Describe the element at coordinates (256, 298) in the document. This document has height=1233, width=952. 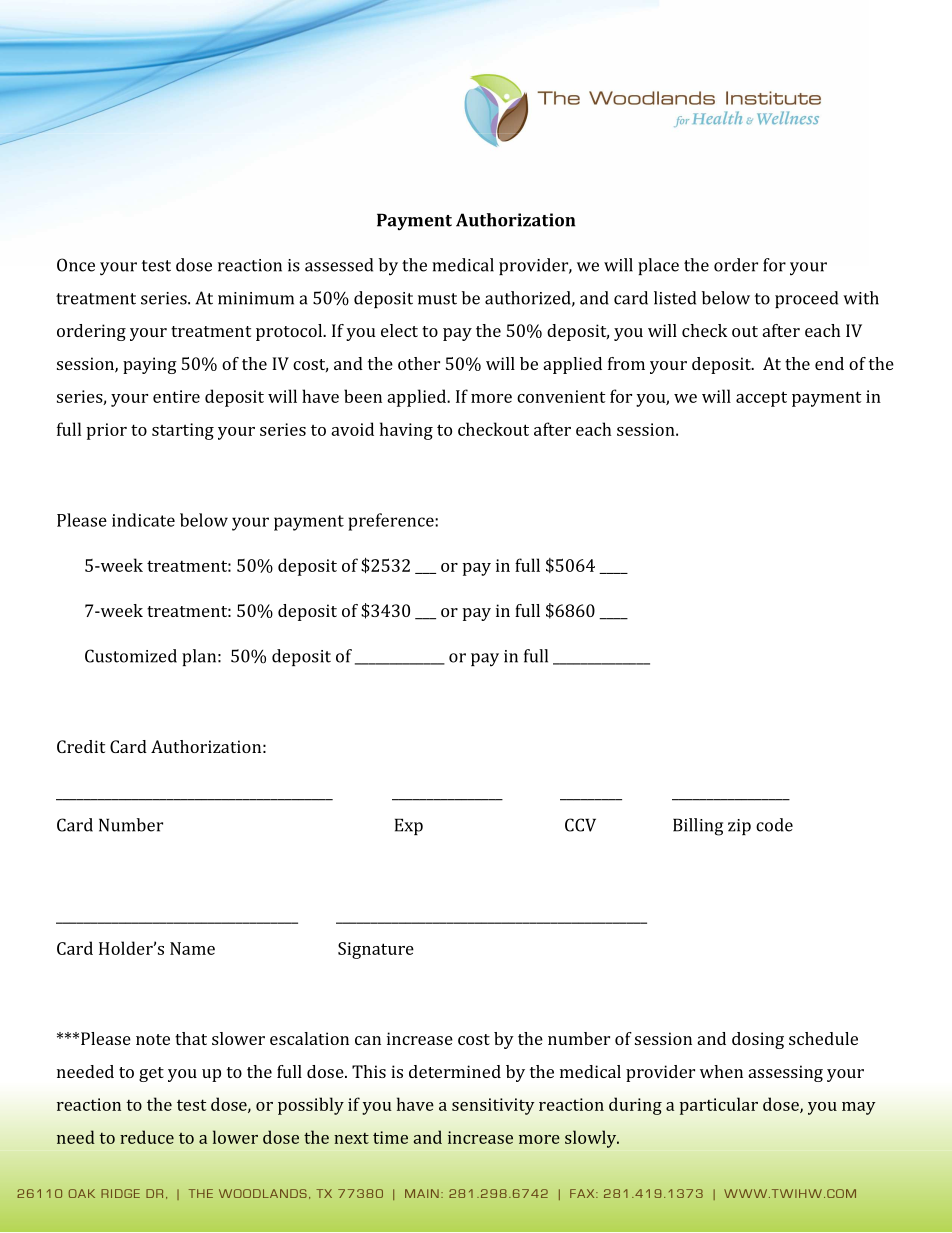
I see `minimum` at that location.
